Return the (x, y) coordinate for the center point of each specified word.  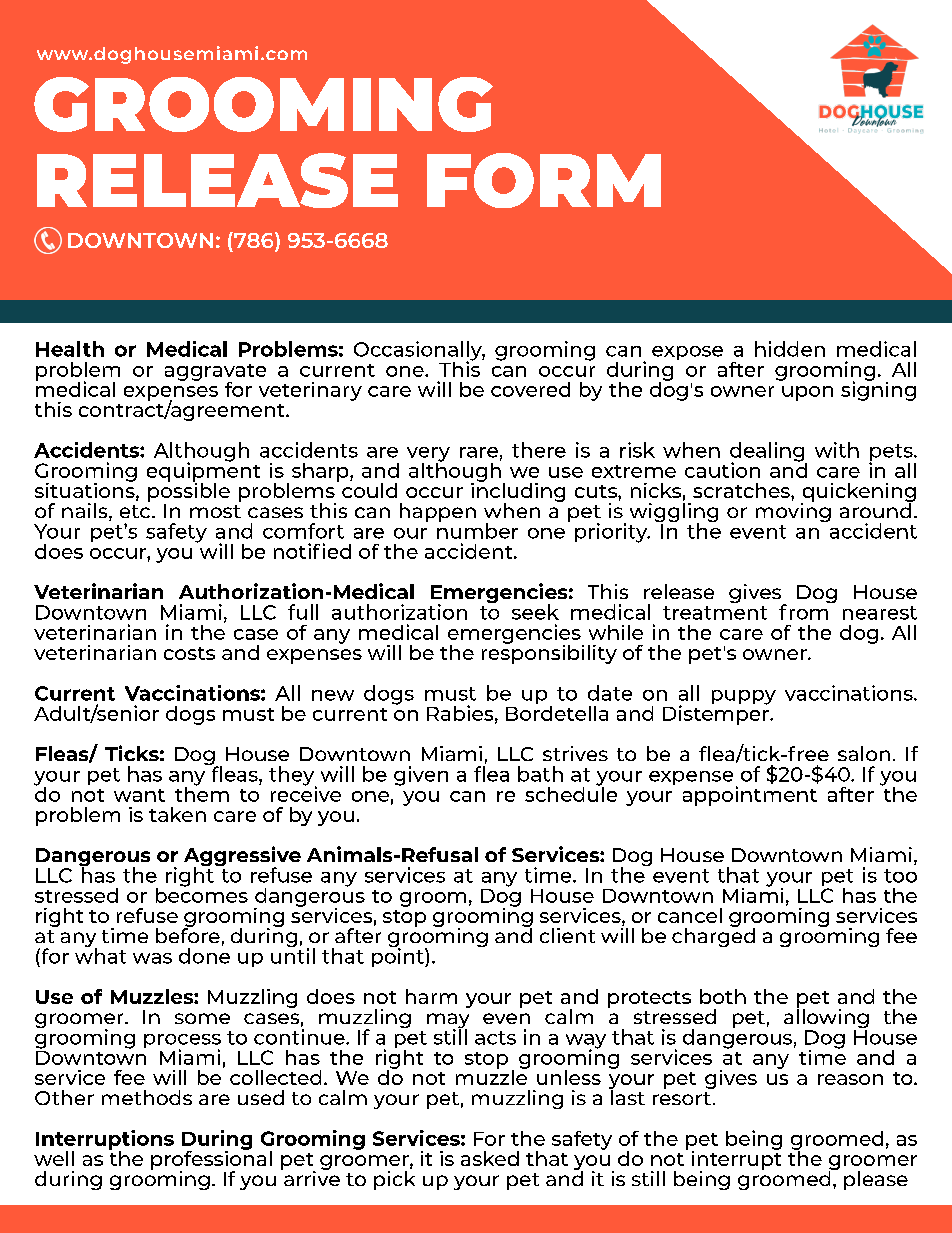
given (421, 776)
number (477, 530)
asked (490, 1158)
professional (211, 1160)
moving (793, 511)
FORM (544, 180)
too (900, 876)
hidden (790, 349)
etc (135, 511)
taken (177, 814)
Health (70, 349)
